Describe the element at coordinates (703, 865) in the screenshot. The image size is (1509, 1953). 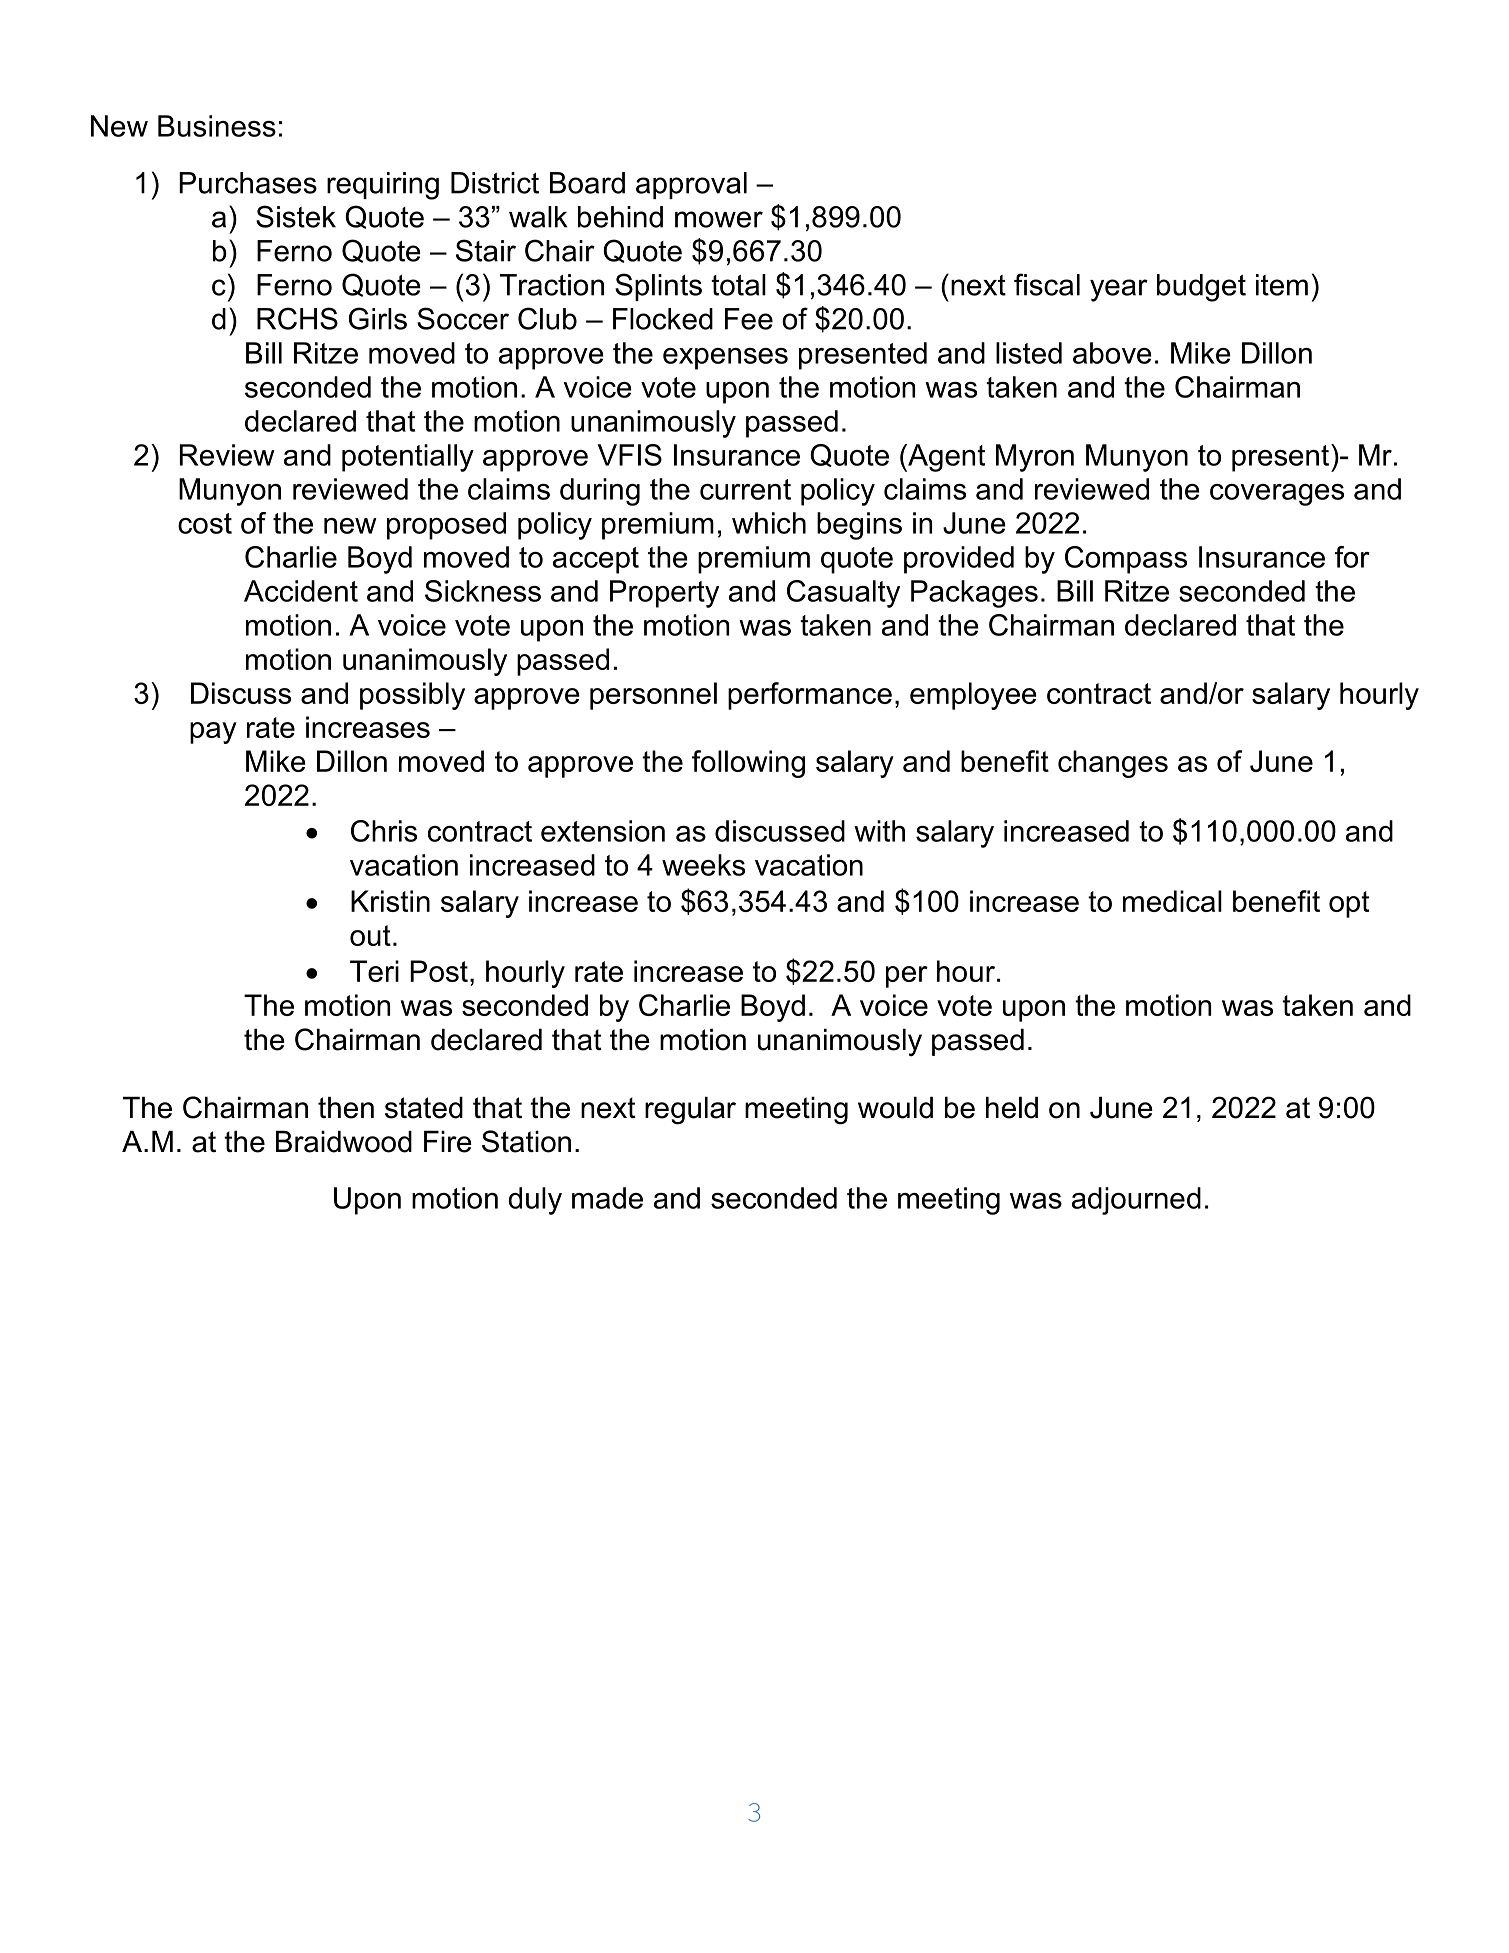
I see `weeks` at that location.
